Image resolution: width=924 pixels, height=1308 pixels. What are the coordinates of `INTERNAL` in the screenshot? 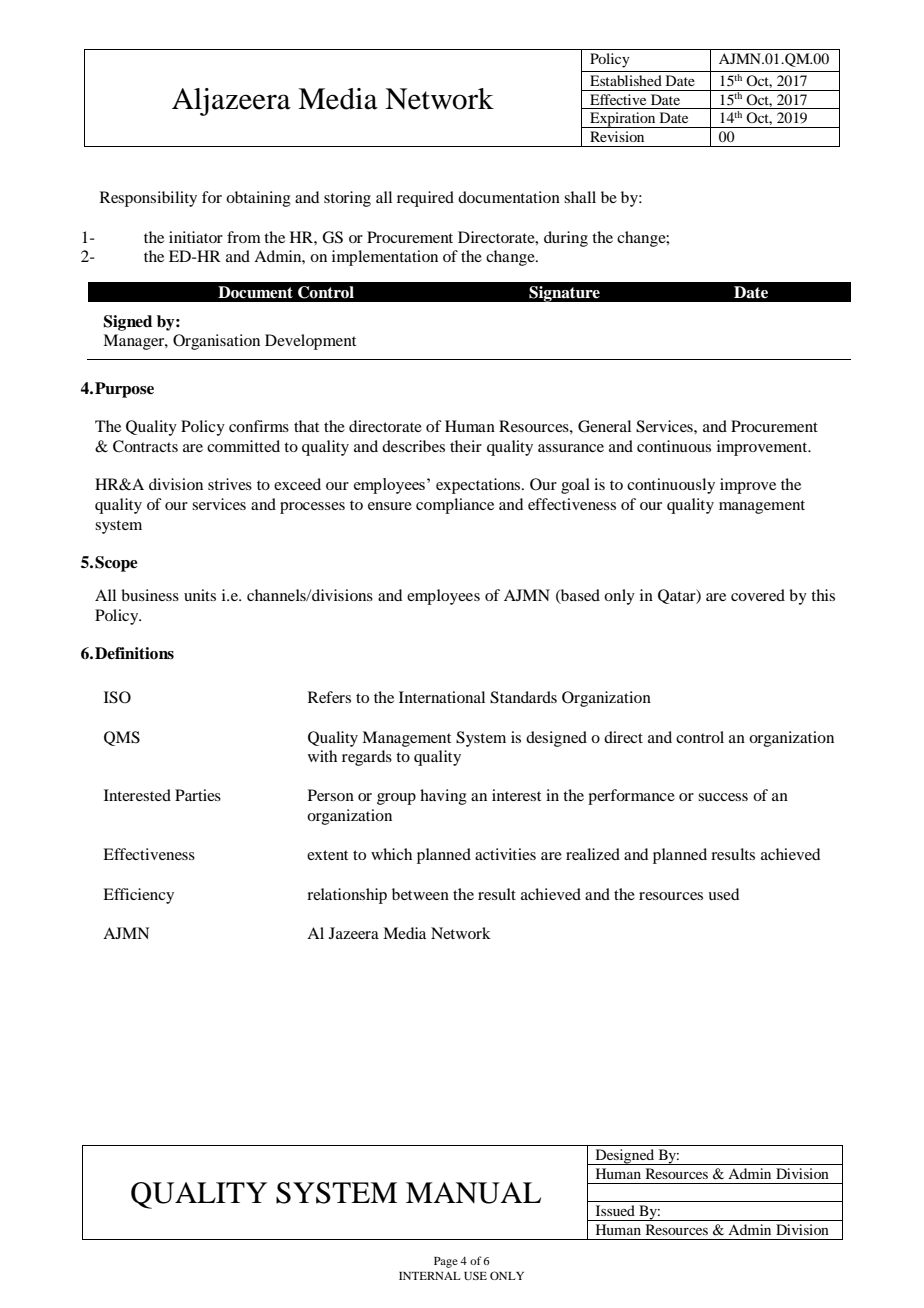 It's located at (430, 1276).
